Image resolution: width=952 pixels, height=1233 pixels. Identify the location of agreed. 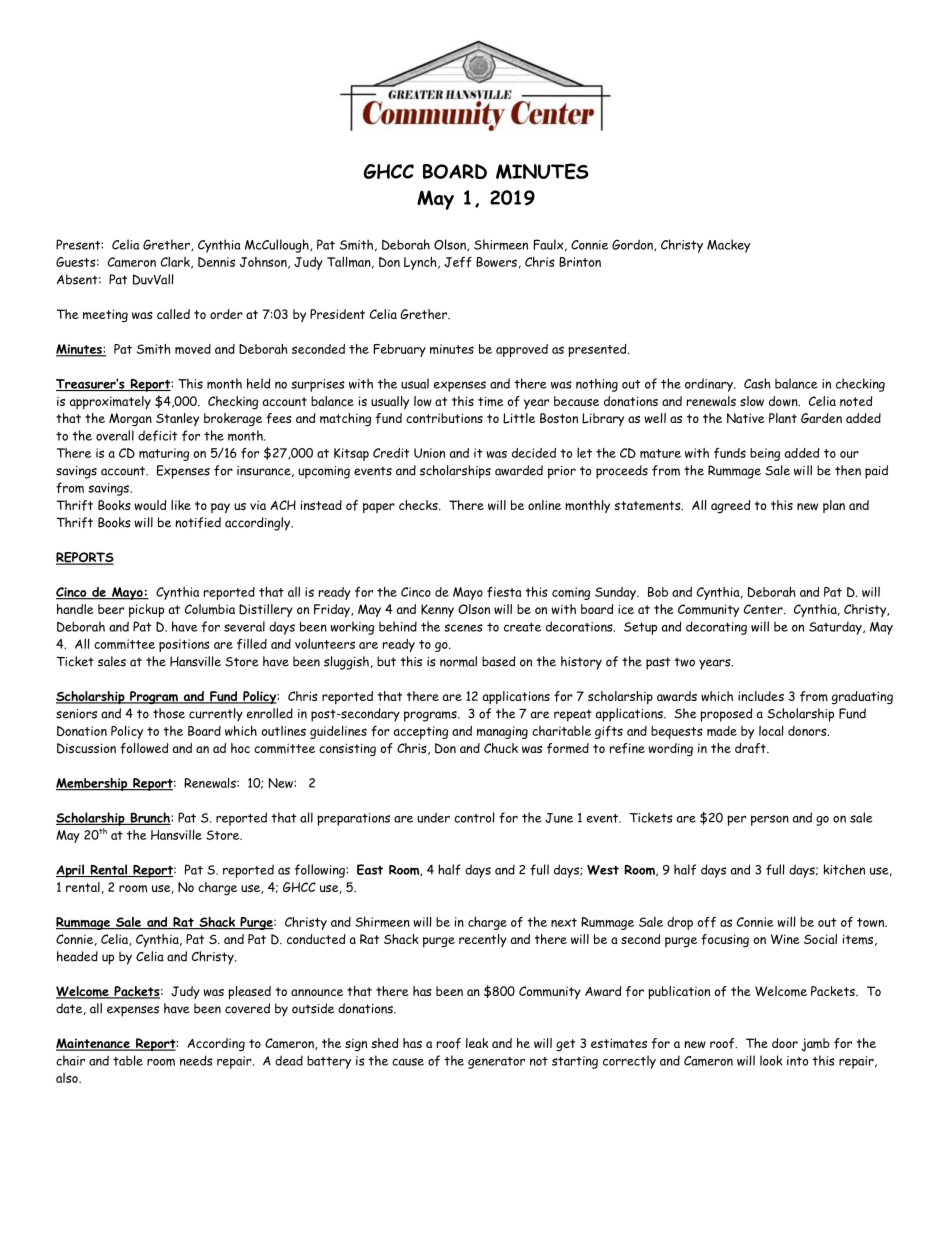
(730, 506).
